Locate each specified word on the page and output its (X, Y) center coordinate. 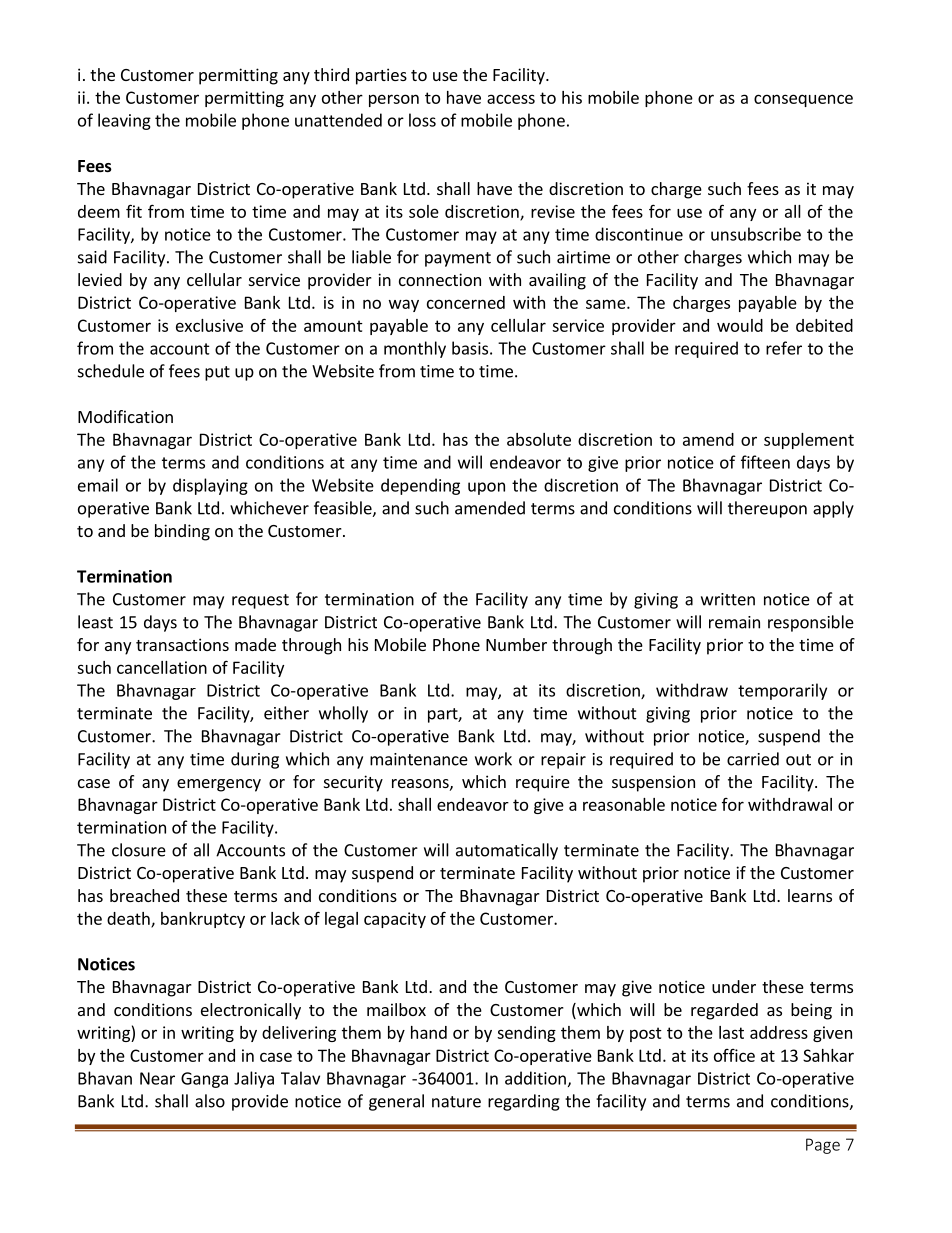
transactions (182, 644)
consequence (803, 100)
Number (516, 644)
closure (139, 850)
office (734, 1055)
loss (422, 120)
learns (810, 895)
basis (470, 348)
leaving (124, 121)
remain (734, 622)
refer (784, 348)
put (217, 373)
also (210, 1101)
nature (456, 1102)
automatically (507, 851)
